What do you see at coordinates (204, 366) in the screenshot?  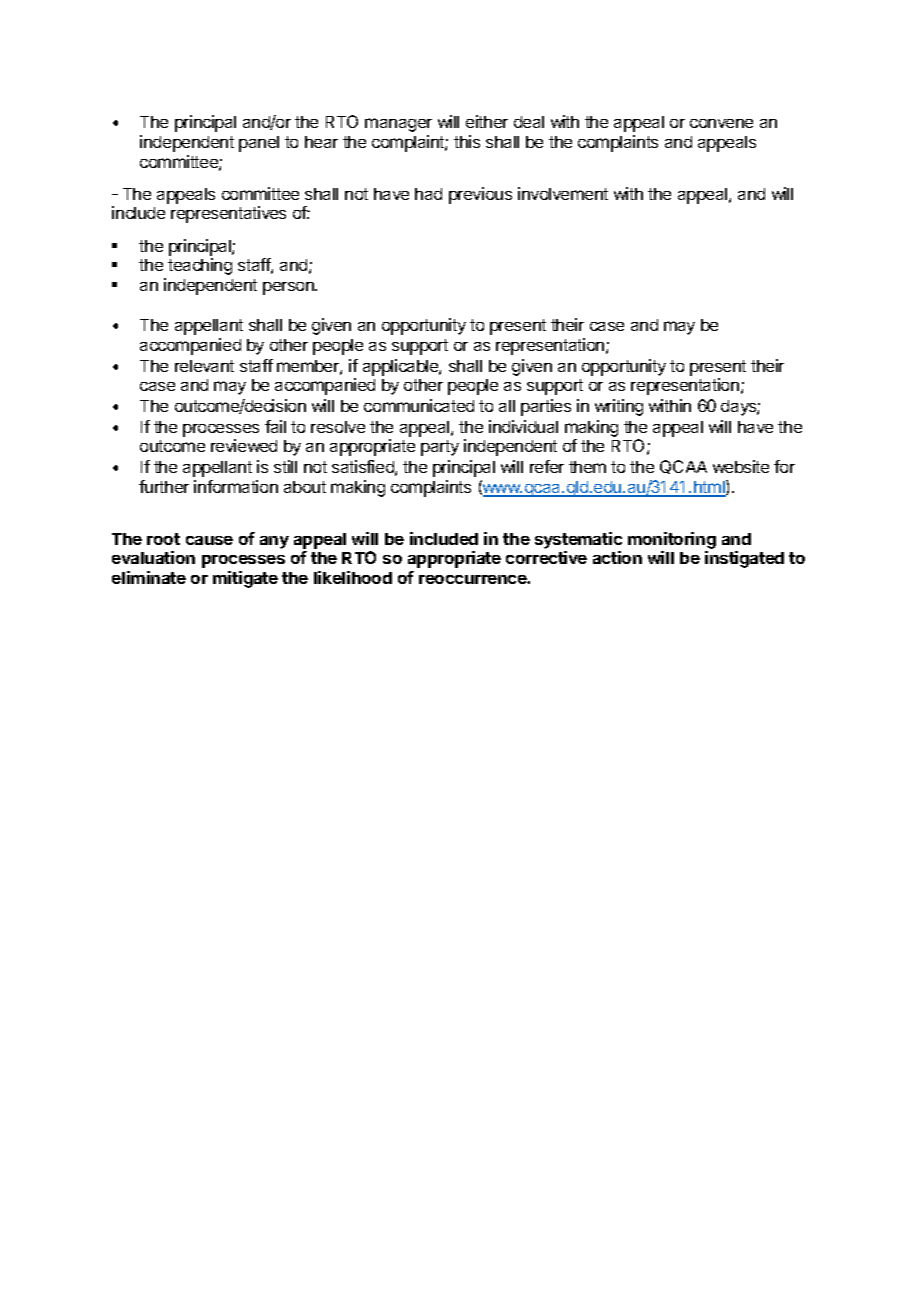 I see `relevant` at bounding box center [204, 366].
